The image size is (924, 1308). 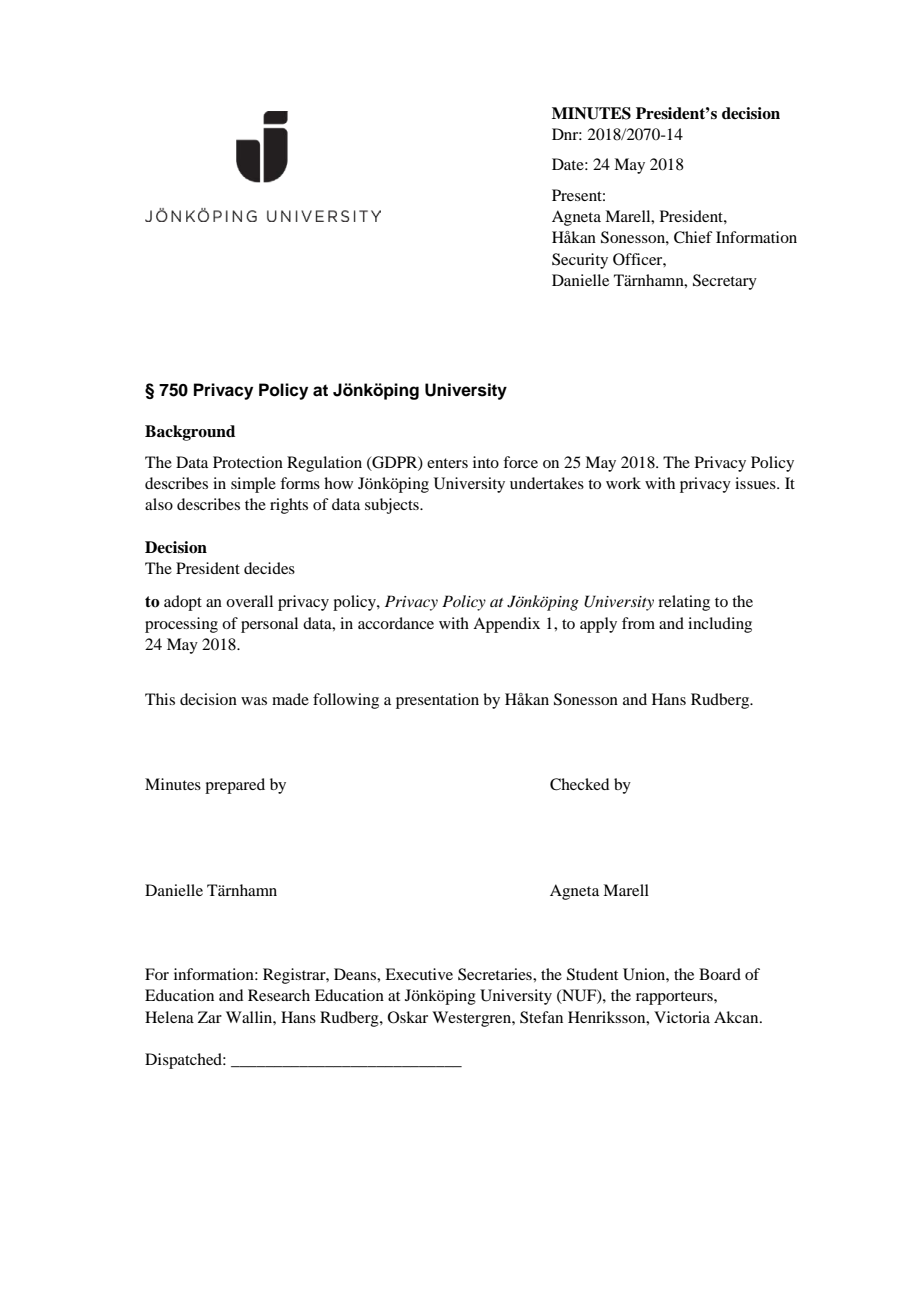 I want to click on Appendix, so click(x=506, y=625).
